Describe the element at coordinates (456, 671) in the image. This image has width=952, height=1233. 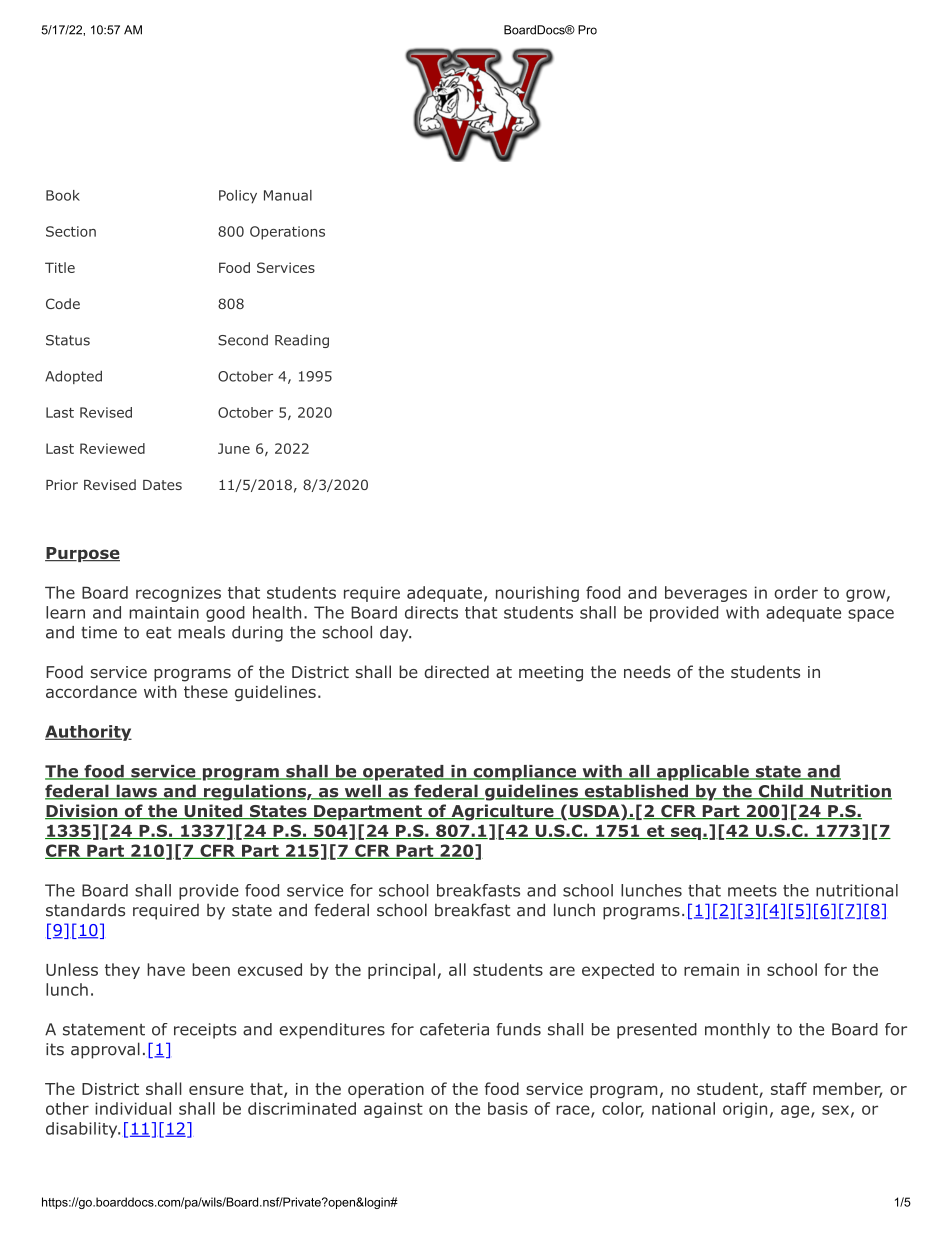
I see `directed` at that location.
